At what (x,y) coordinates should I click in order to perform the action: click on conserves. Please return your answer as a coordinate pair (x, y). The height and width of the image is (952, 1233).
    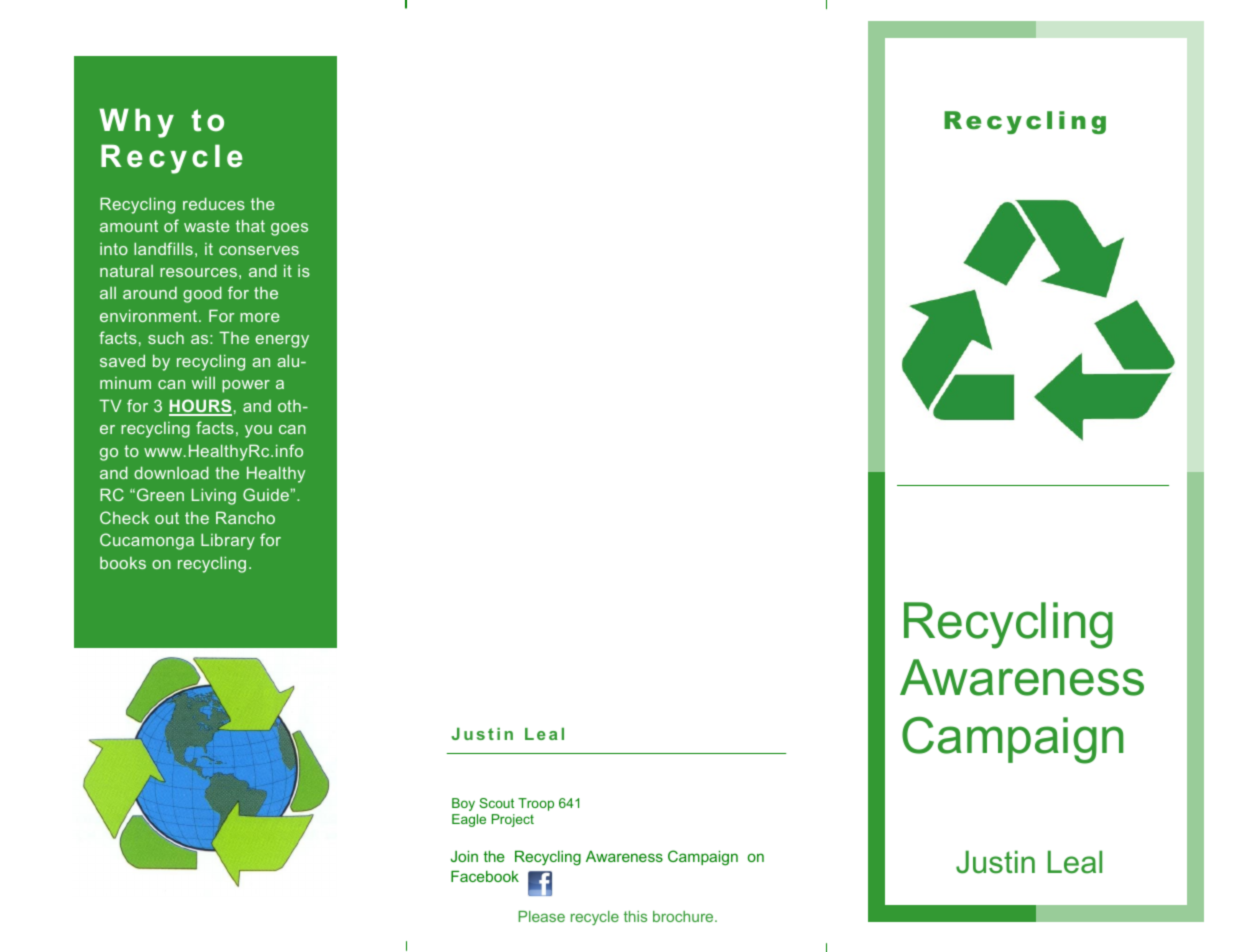
    Looking at the image, I should click on (259, 250).
